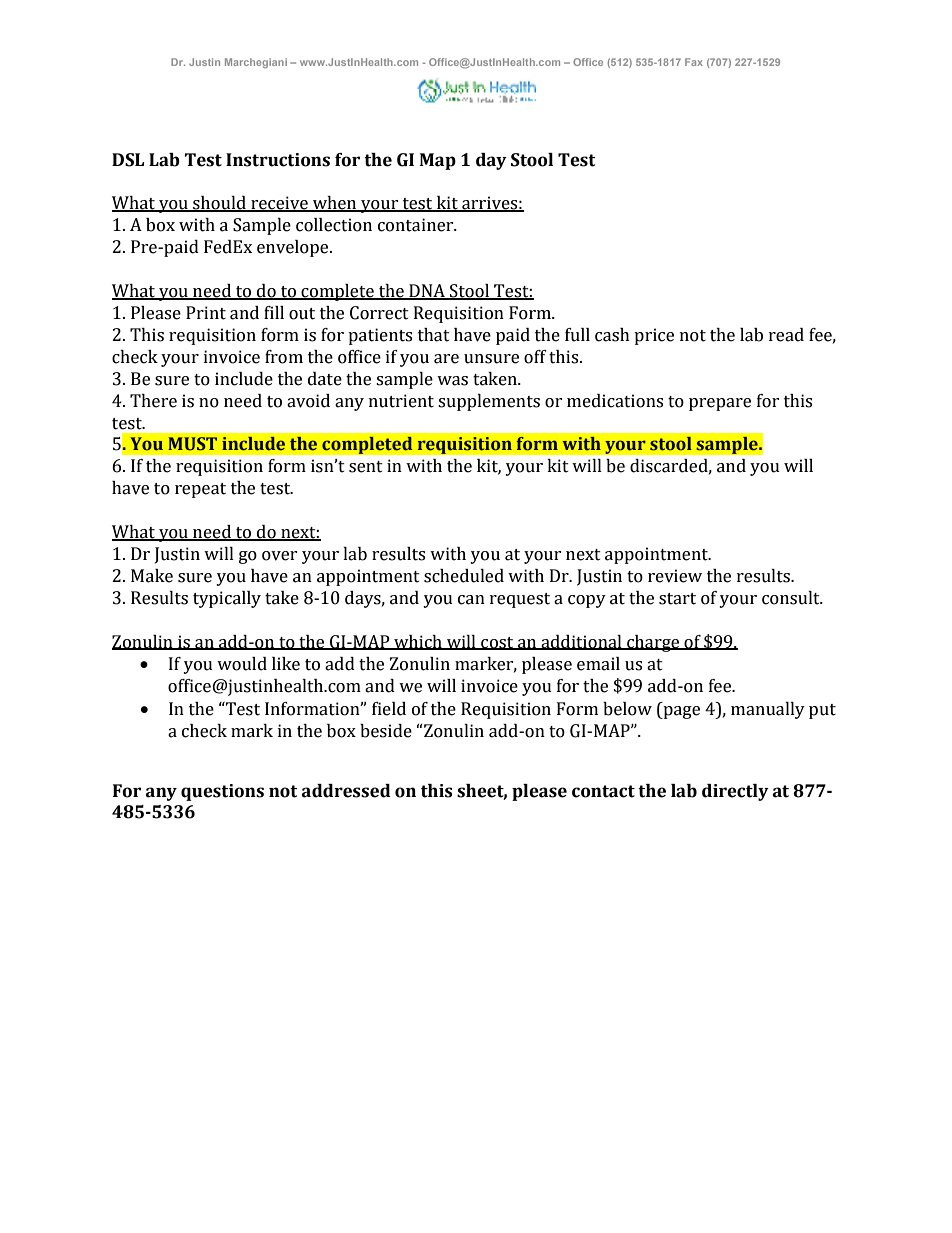 The image size is (952, 1233). Describe the element at coordinates (219, 204) in the document. I see `should` at that location.
